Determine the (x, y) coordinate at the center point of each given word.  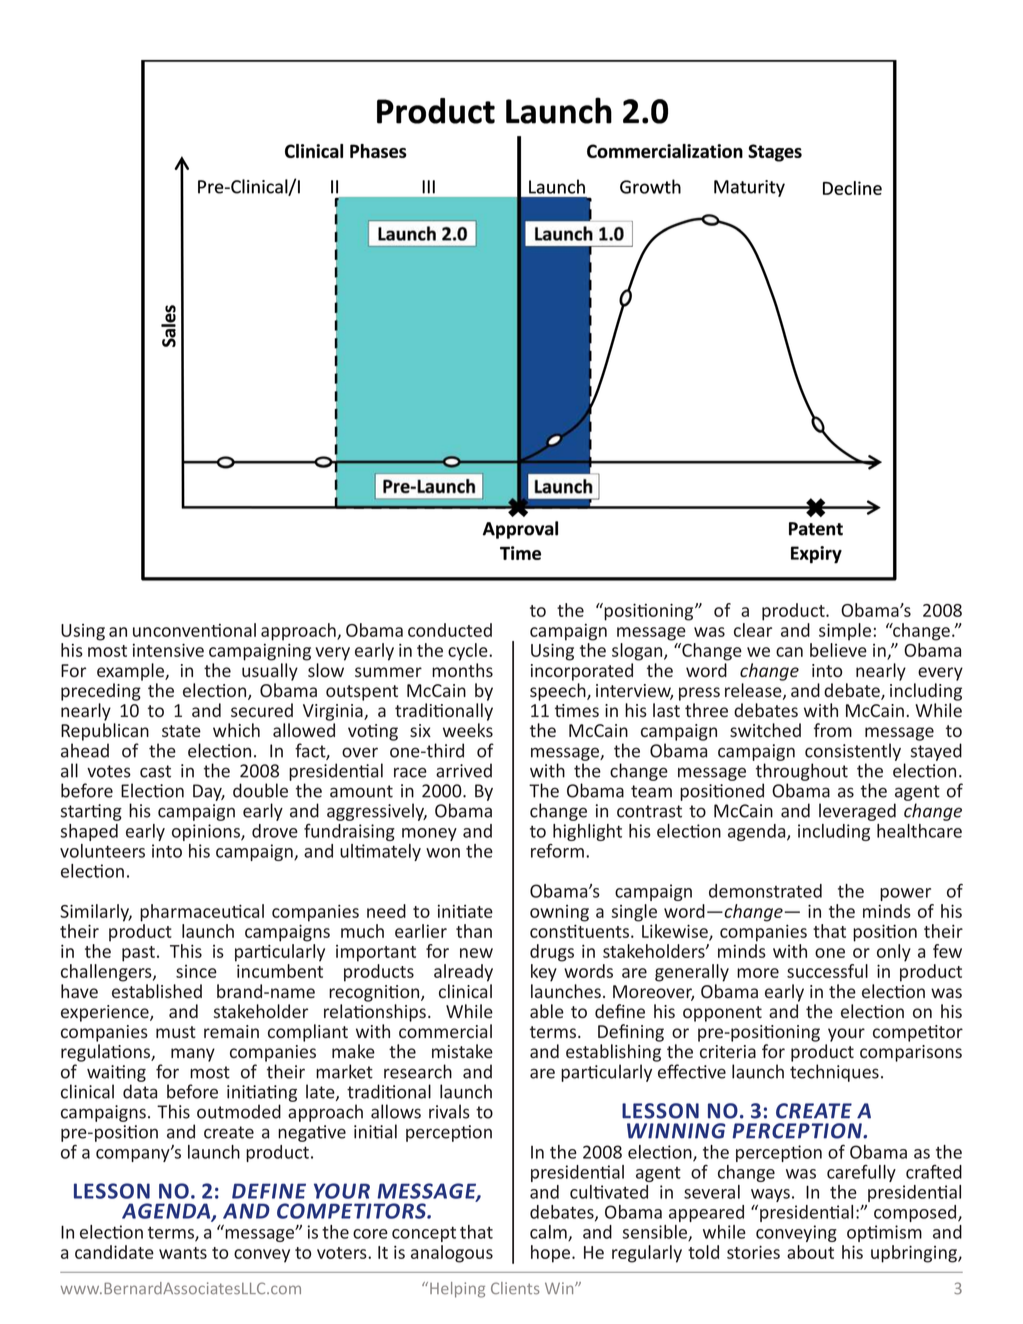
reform (557, 850)
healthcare (919, 831)
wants (183, 1253)
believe (838, 650)
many (193, 1055)
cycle (469, 652)
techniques (834, 1073)
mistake (462, 1051)
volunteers (102, 851)
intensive (168, 650)
